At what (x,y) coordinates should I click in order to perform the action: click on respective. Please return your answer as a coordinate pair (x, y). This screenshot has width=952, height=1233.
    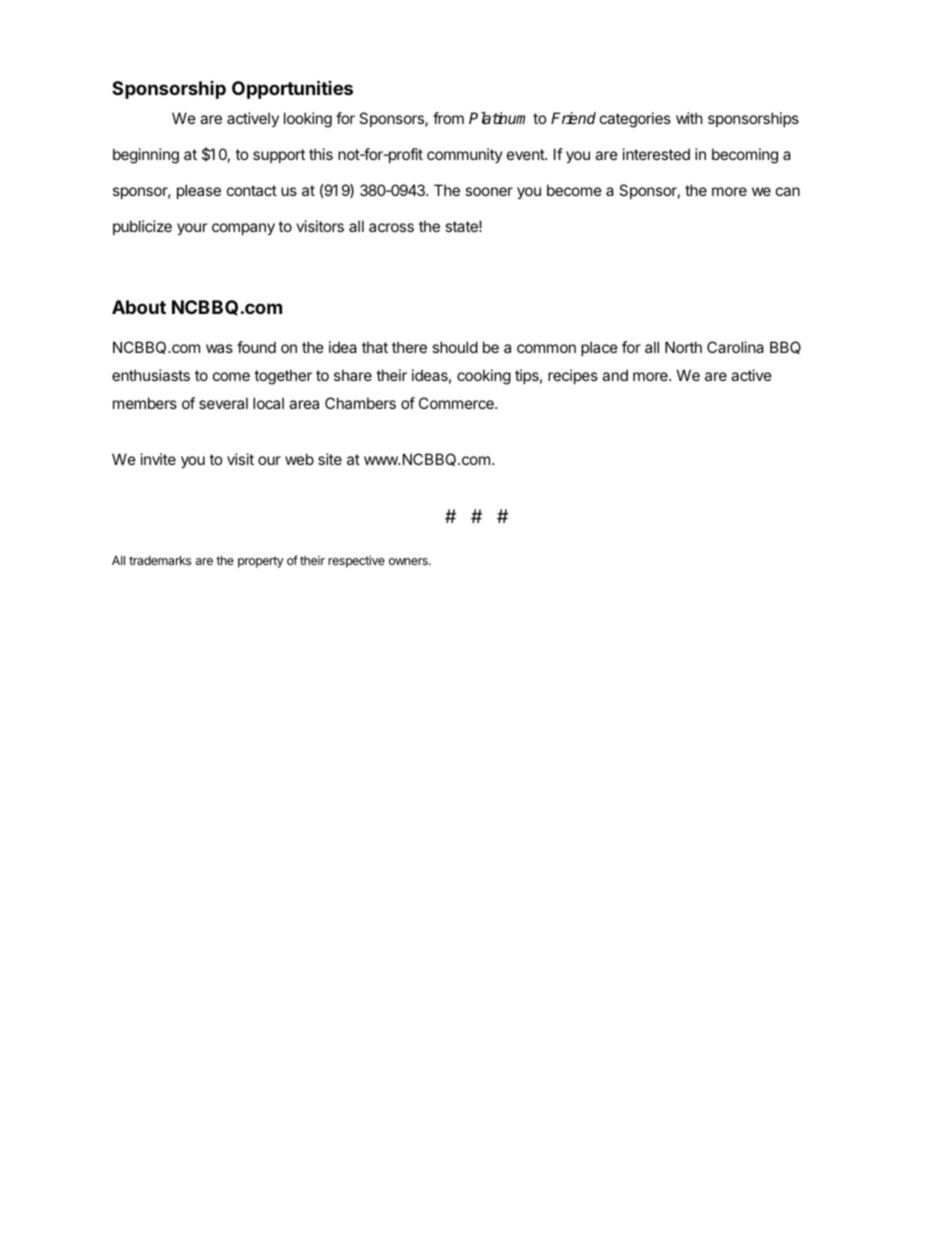
    Looking at the image, I should click on (356, 561).
